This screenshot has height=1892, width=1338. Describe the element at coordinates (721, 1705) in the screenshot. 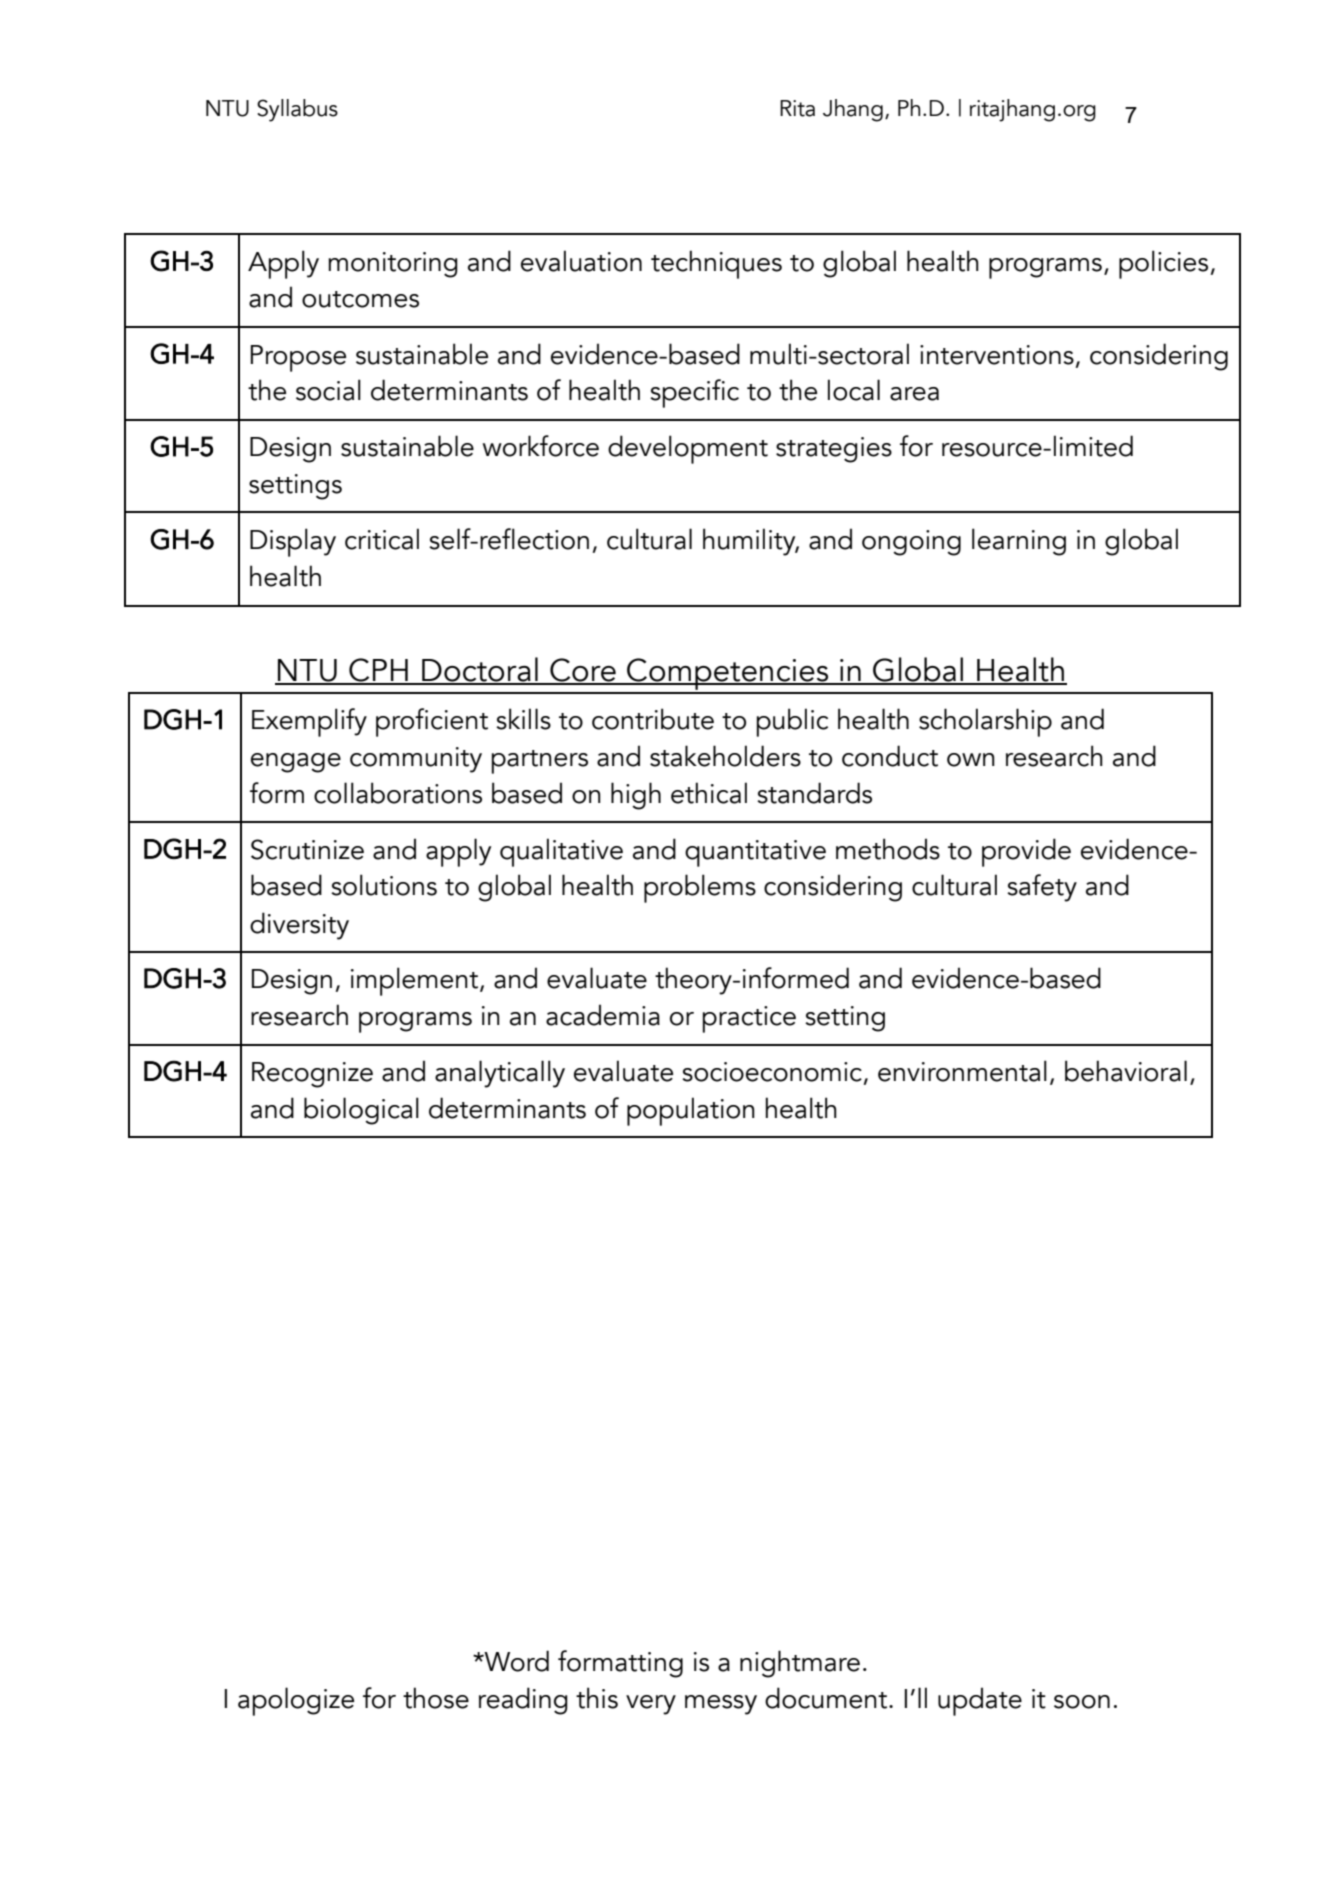

I see `messy` at that location.
